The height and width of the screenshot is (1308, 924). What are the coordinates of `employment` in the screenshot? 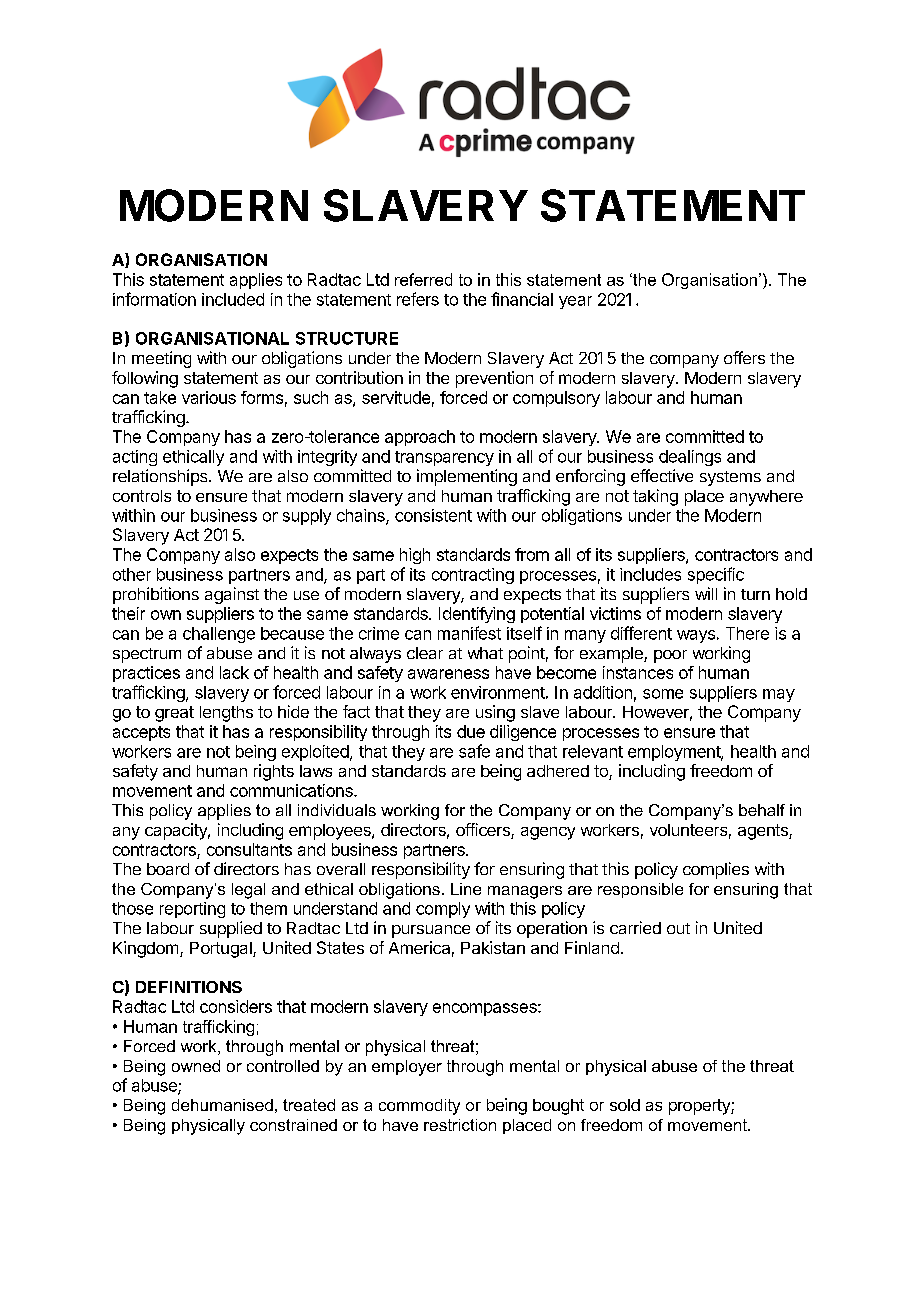 It's located at (675, 753).
